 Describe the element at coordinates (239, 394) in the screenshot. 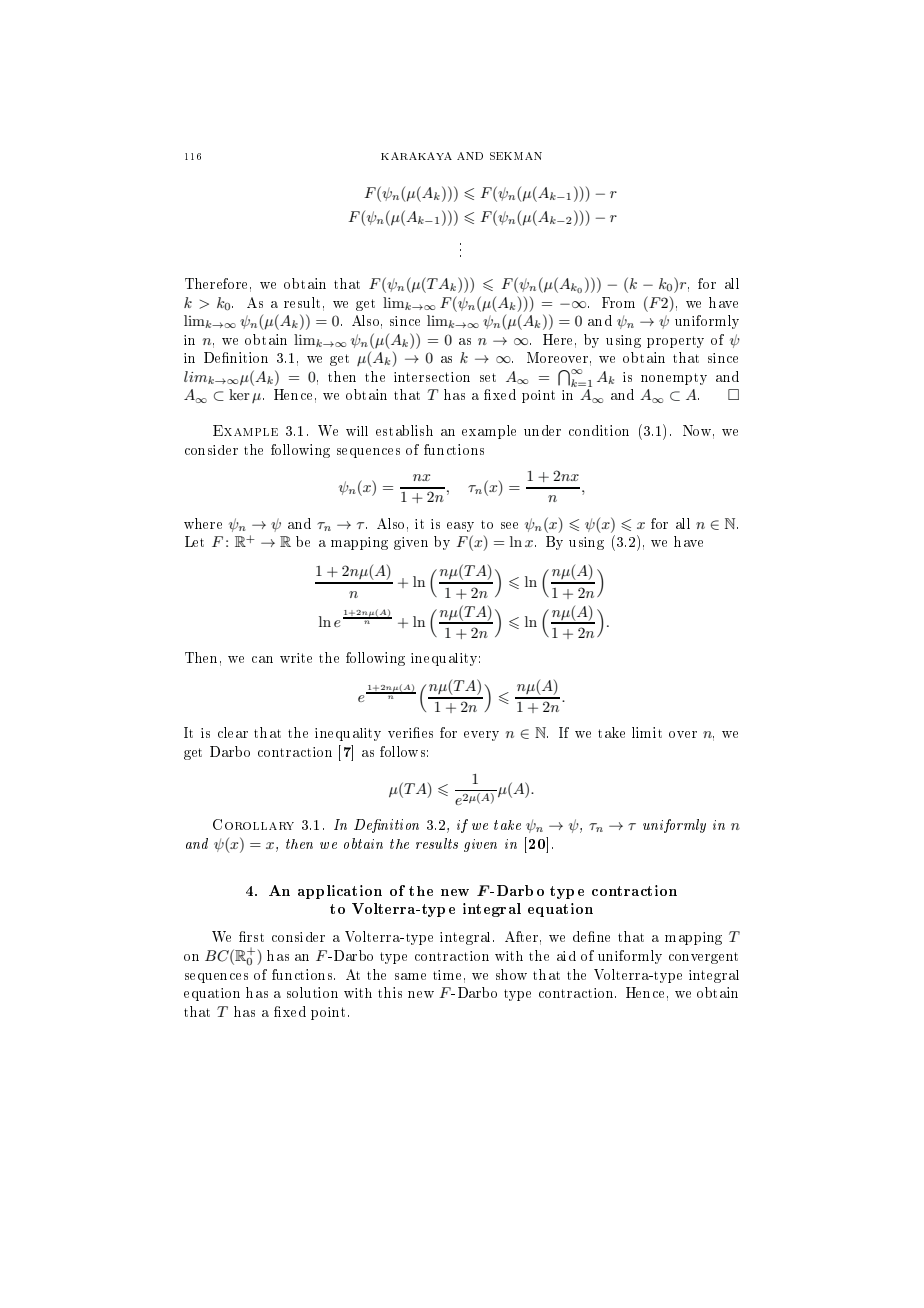

I see `ker` at that location.
